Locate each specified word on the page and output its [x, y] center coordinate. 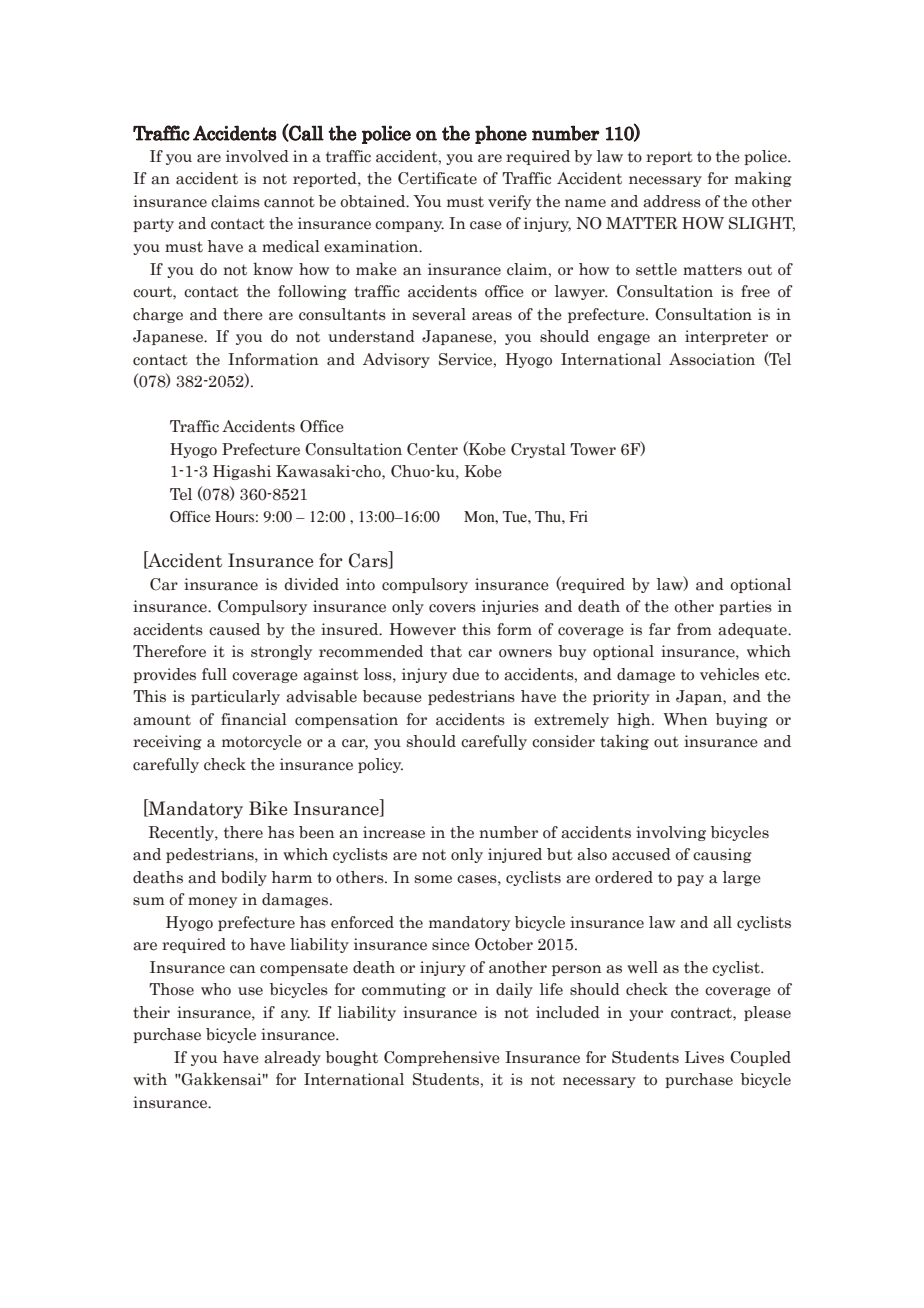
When [685, 719]
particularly [235, 697]
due [465, 674]
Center [432, 449]
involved [257, 156]
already [292, 1058]
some [433, 879]
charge [158, 315]
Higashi [242, 472]
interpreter [726, 337]
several [439, 314]
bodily [244, 878]
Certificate [437, 178]
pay [690, 880]
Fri [579, 516]
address [672, 201]
